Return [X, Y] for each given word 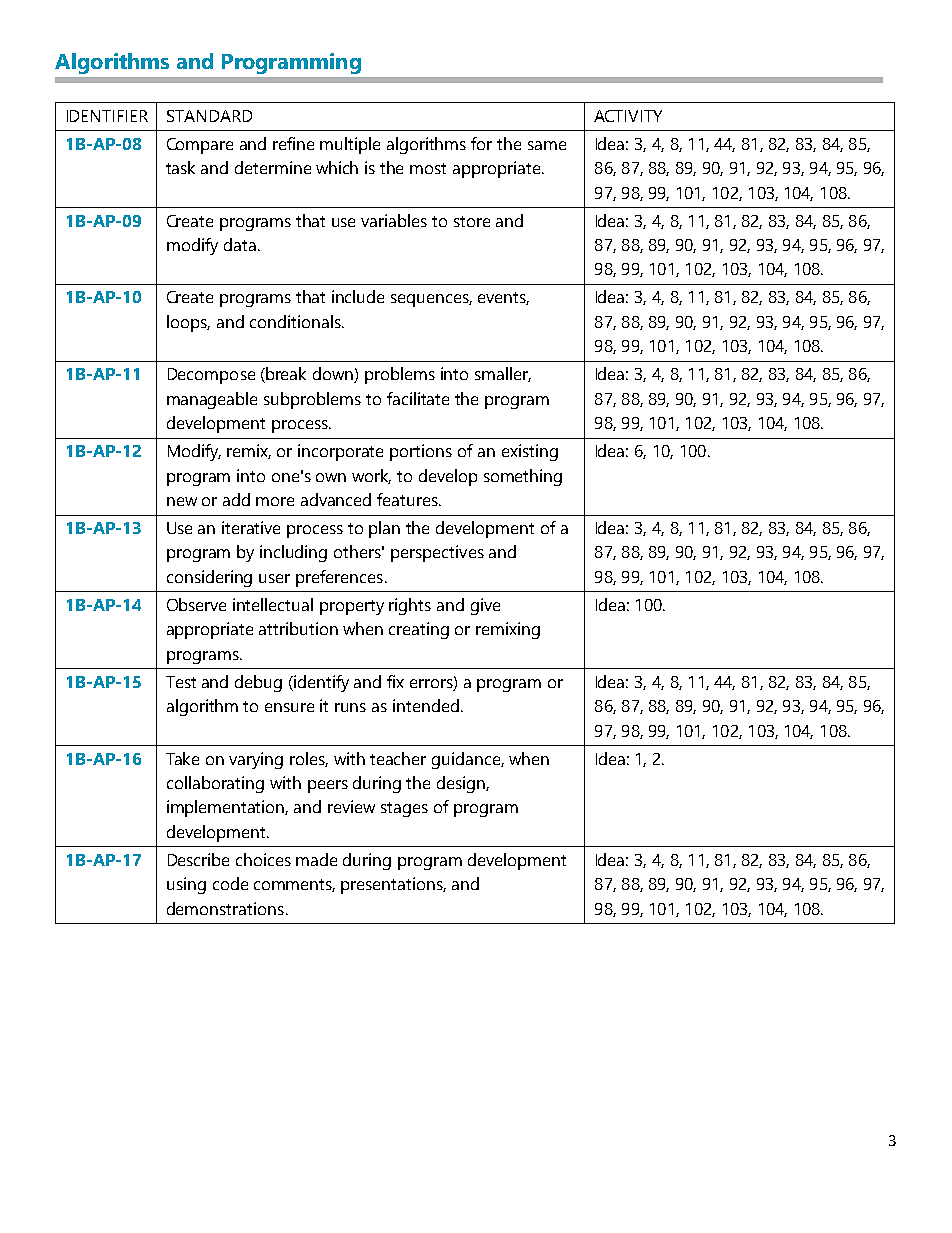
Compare [200, 146]
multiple [350, 145]
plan [384, 529]
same [547, 145]
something [523, 477]
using [186, 885]
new [182, 501]
